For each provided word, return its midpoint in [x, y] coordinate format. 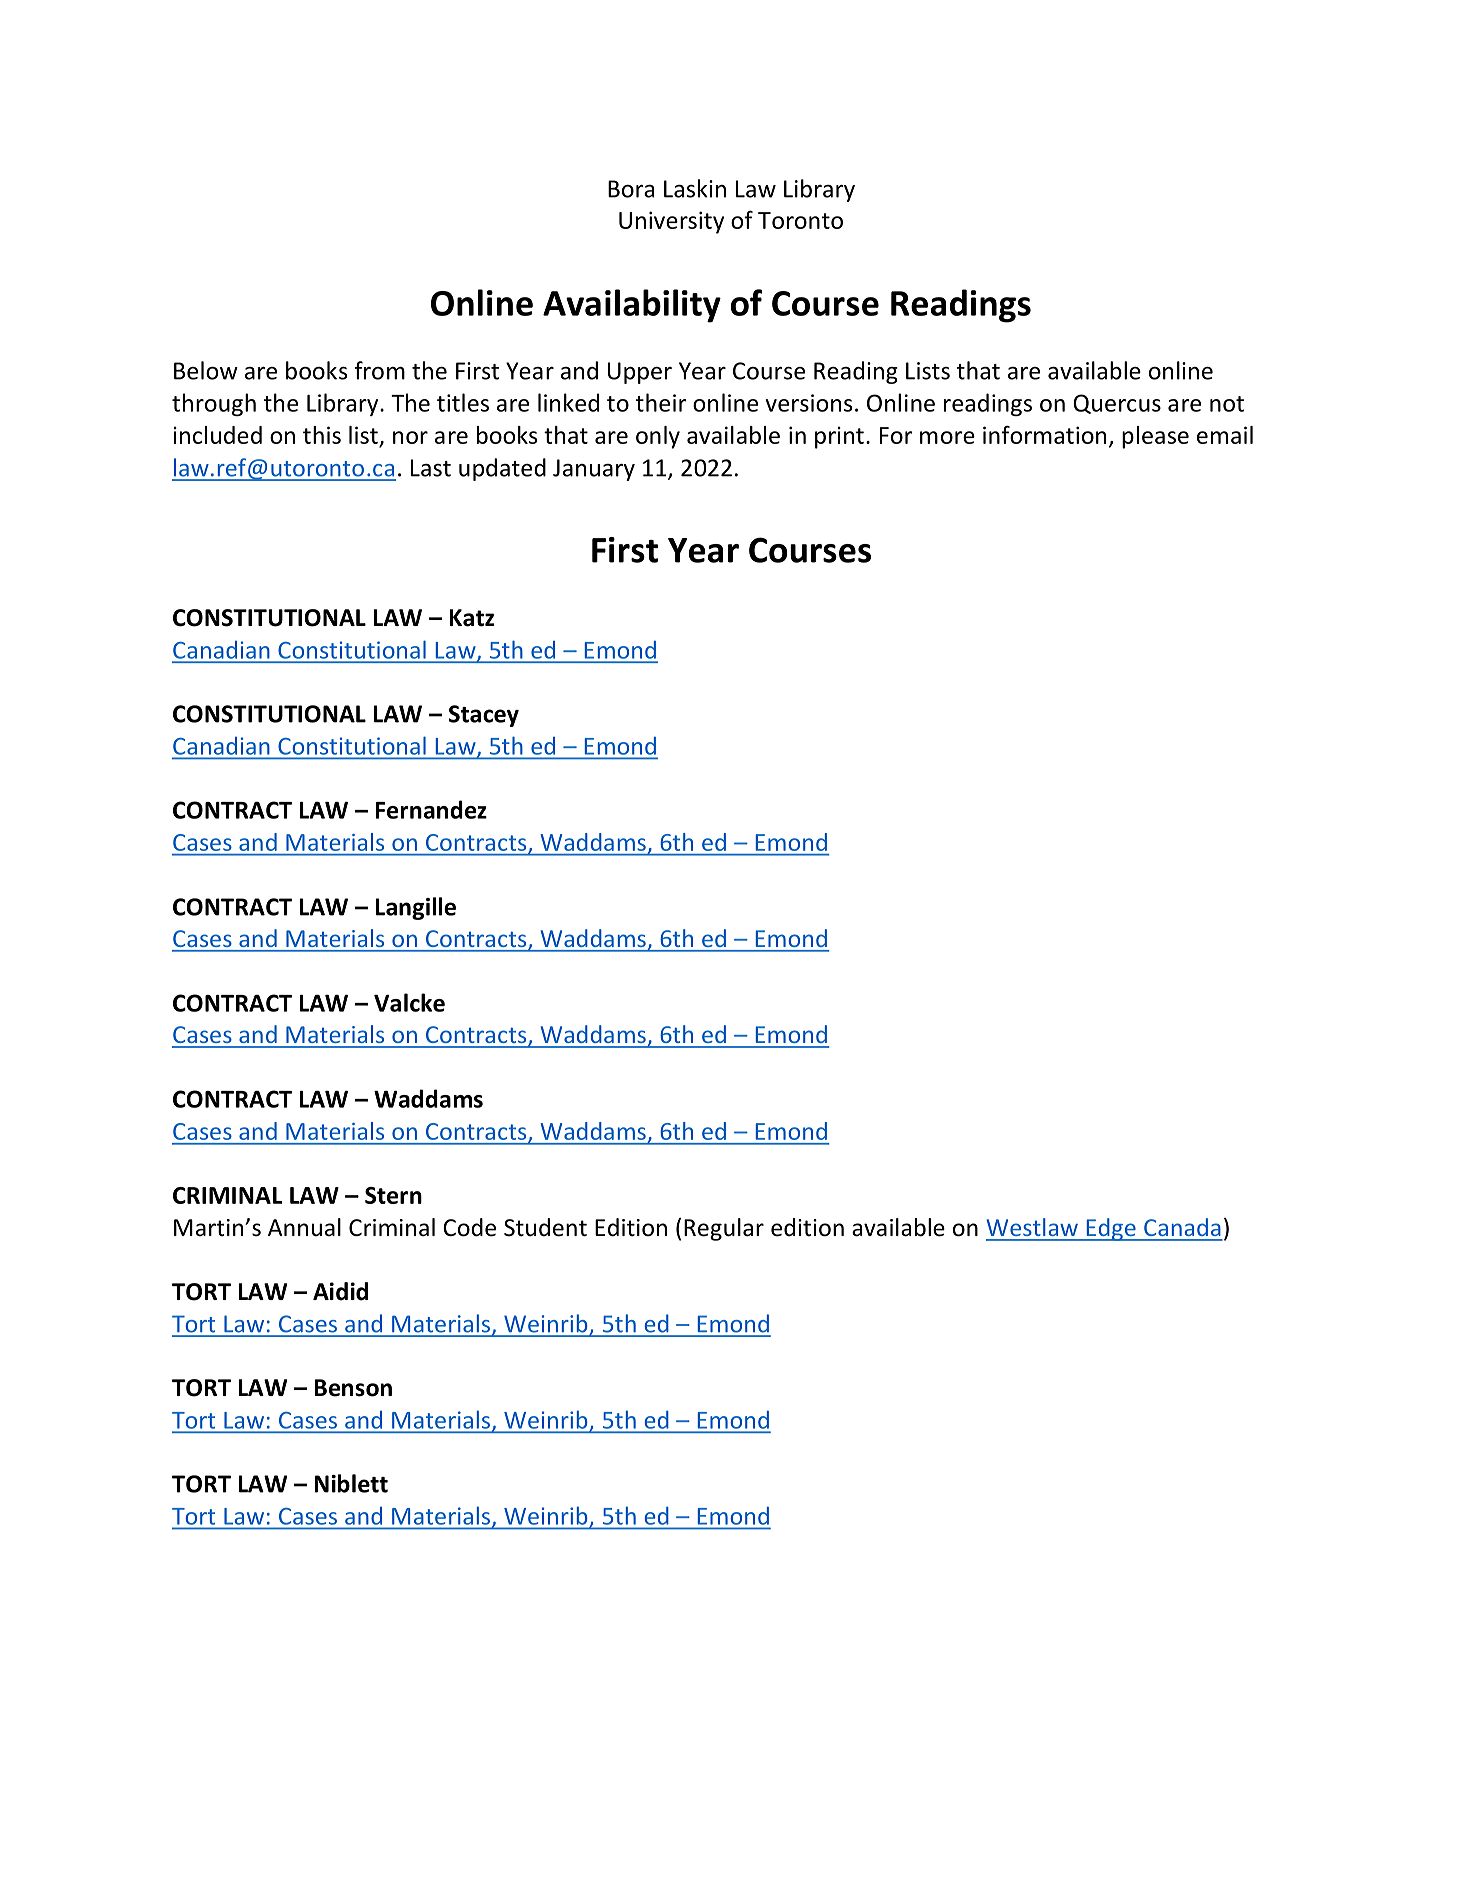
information [1044, 434]
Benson [353, 1388]
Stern [393, 1195]
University [671, 222]
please [1155, 437]
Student [545, 1227]
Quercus [1117, 404]
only [658, 437]
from [379, 370]
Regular [724, 1229]
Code [469, 1227]
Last [431, 468]
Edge [1111, 1229]
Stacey [484, 716]
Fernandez [431, 809]
